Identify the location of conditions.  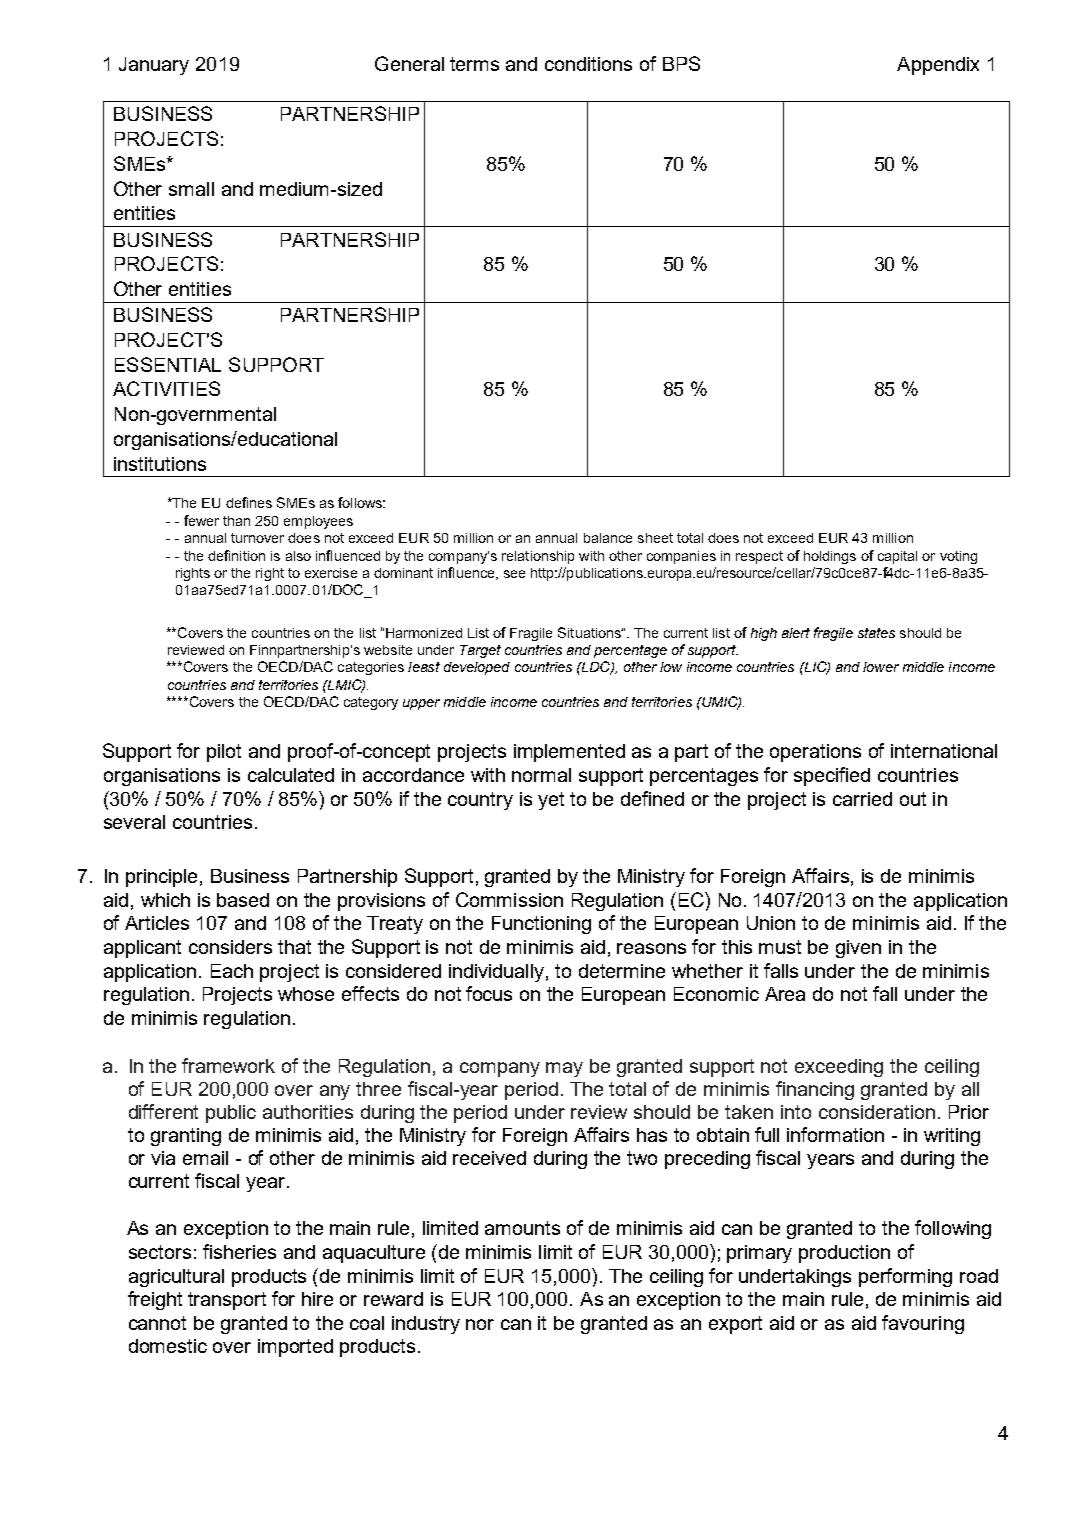
(588, 64).
